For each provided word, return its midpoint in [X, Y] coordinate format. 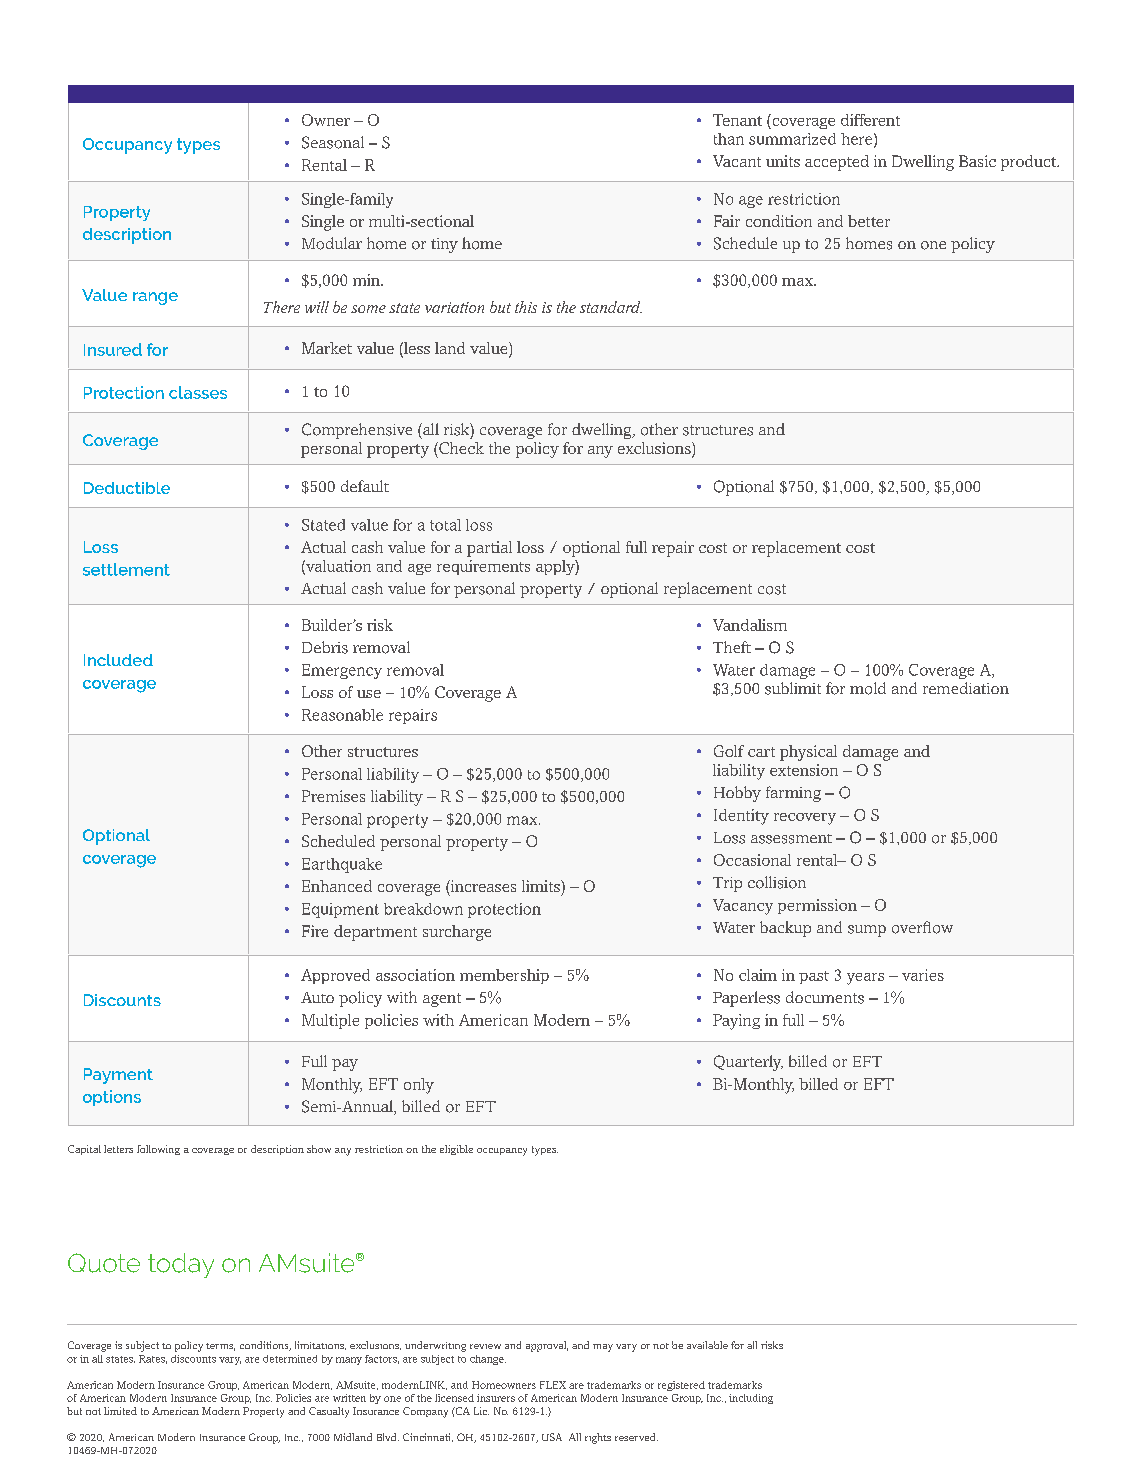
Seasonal [333, 142]
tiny [444, 245]
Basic [977, 161]
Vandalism [750, 625]
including [751, 1399]
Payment [118, 1076]
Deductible [127, 488]
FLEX [553, 1385]
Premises [333, 796]
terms [220, 1347]
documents [825, 997]
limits [542, 886]
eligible [456, 1150]
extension [804, 770]
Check [460, 448]
